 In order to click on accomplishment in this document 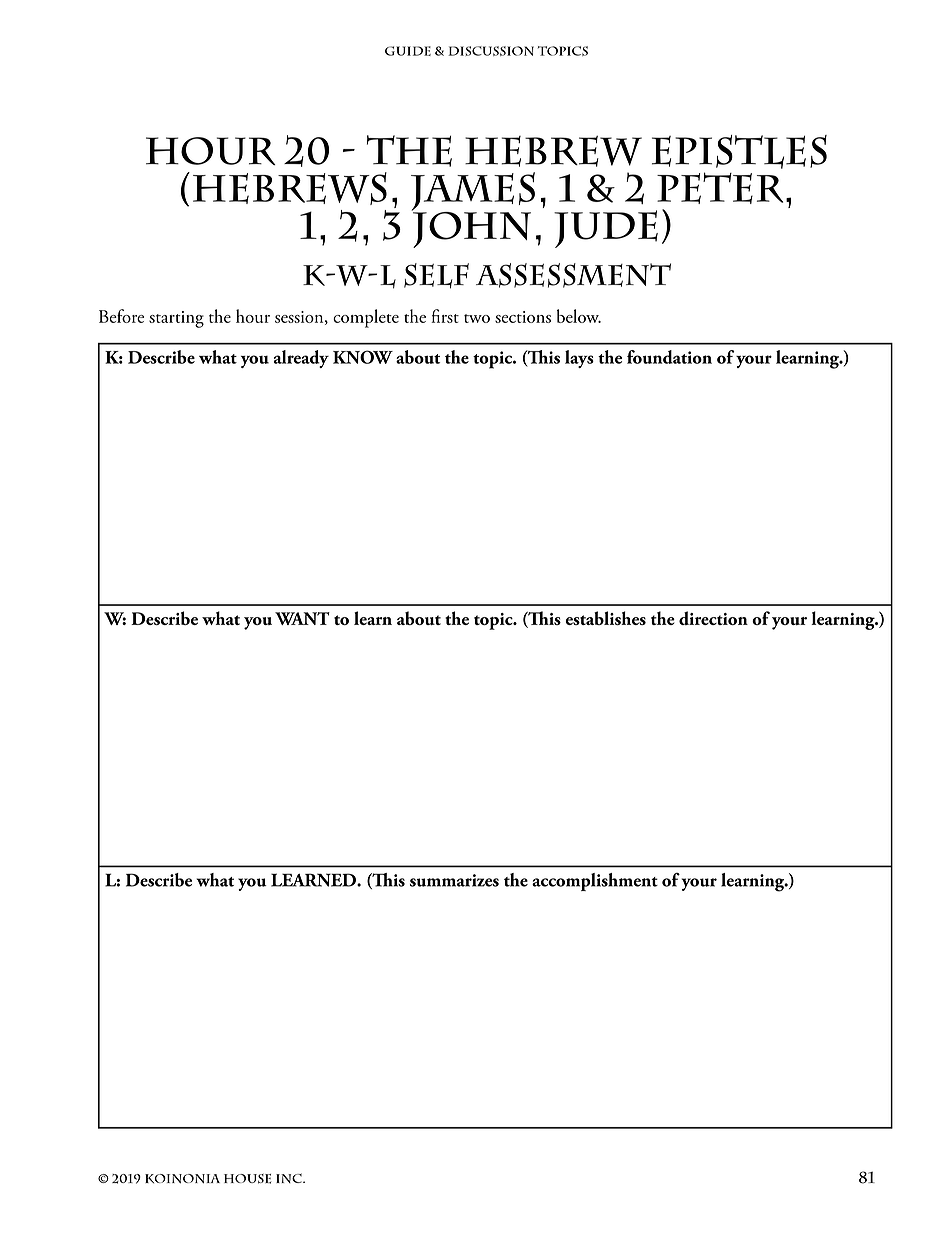, I will do `click(595, 882)`.
